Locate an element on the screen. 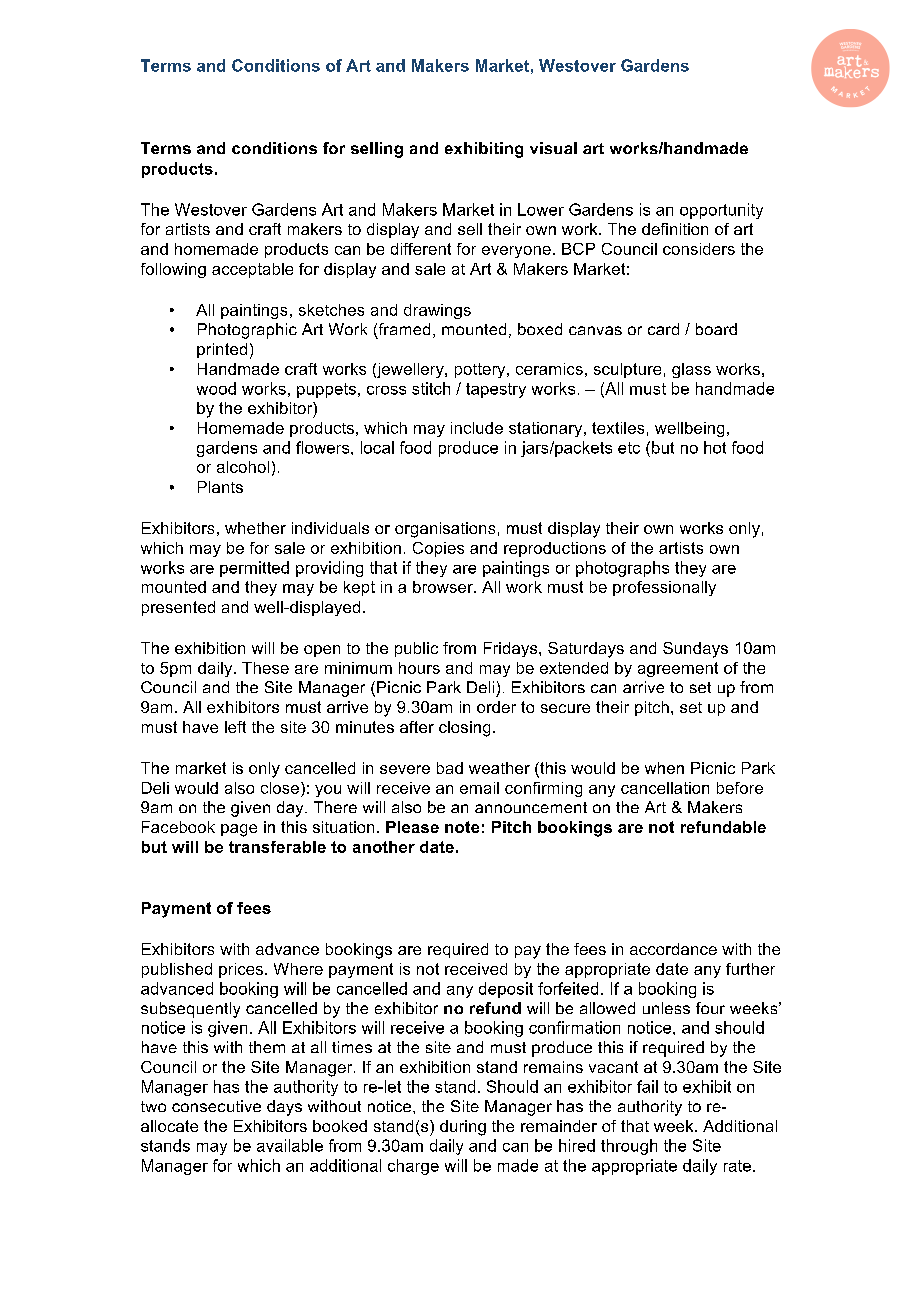 This screenshot has width=924, height=1308. note is located at coordinates (462, 827).
